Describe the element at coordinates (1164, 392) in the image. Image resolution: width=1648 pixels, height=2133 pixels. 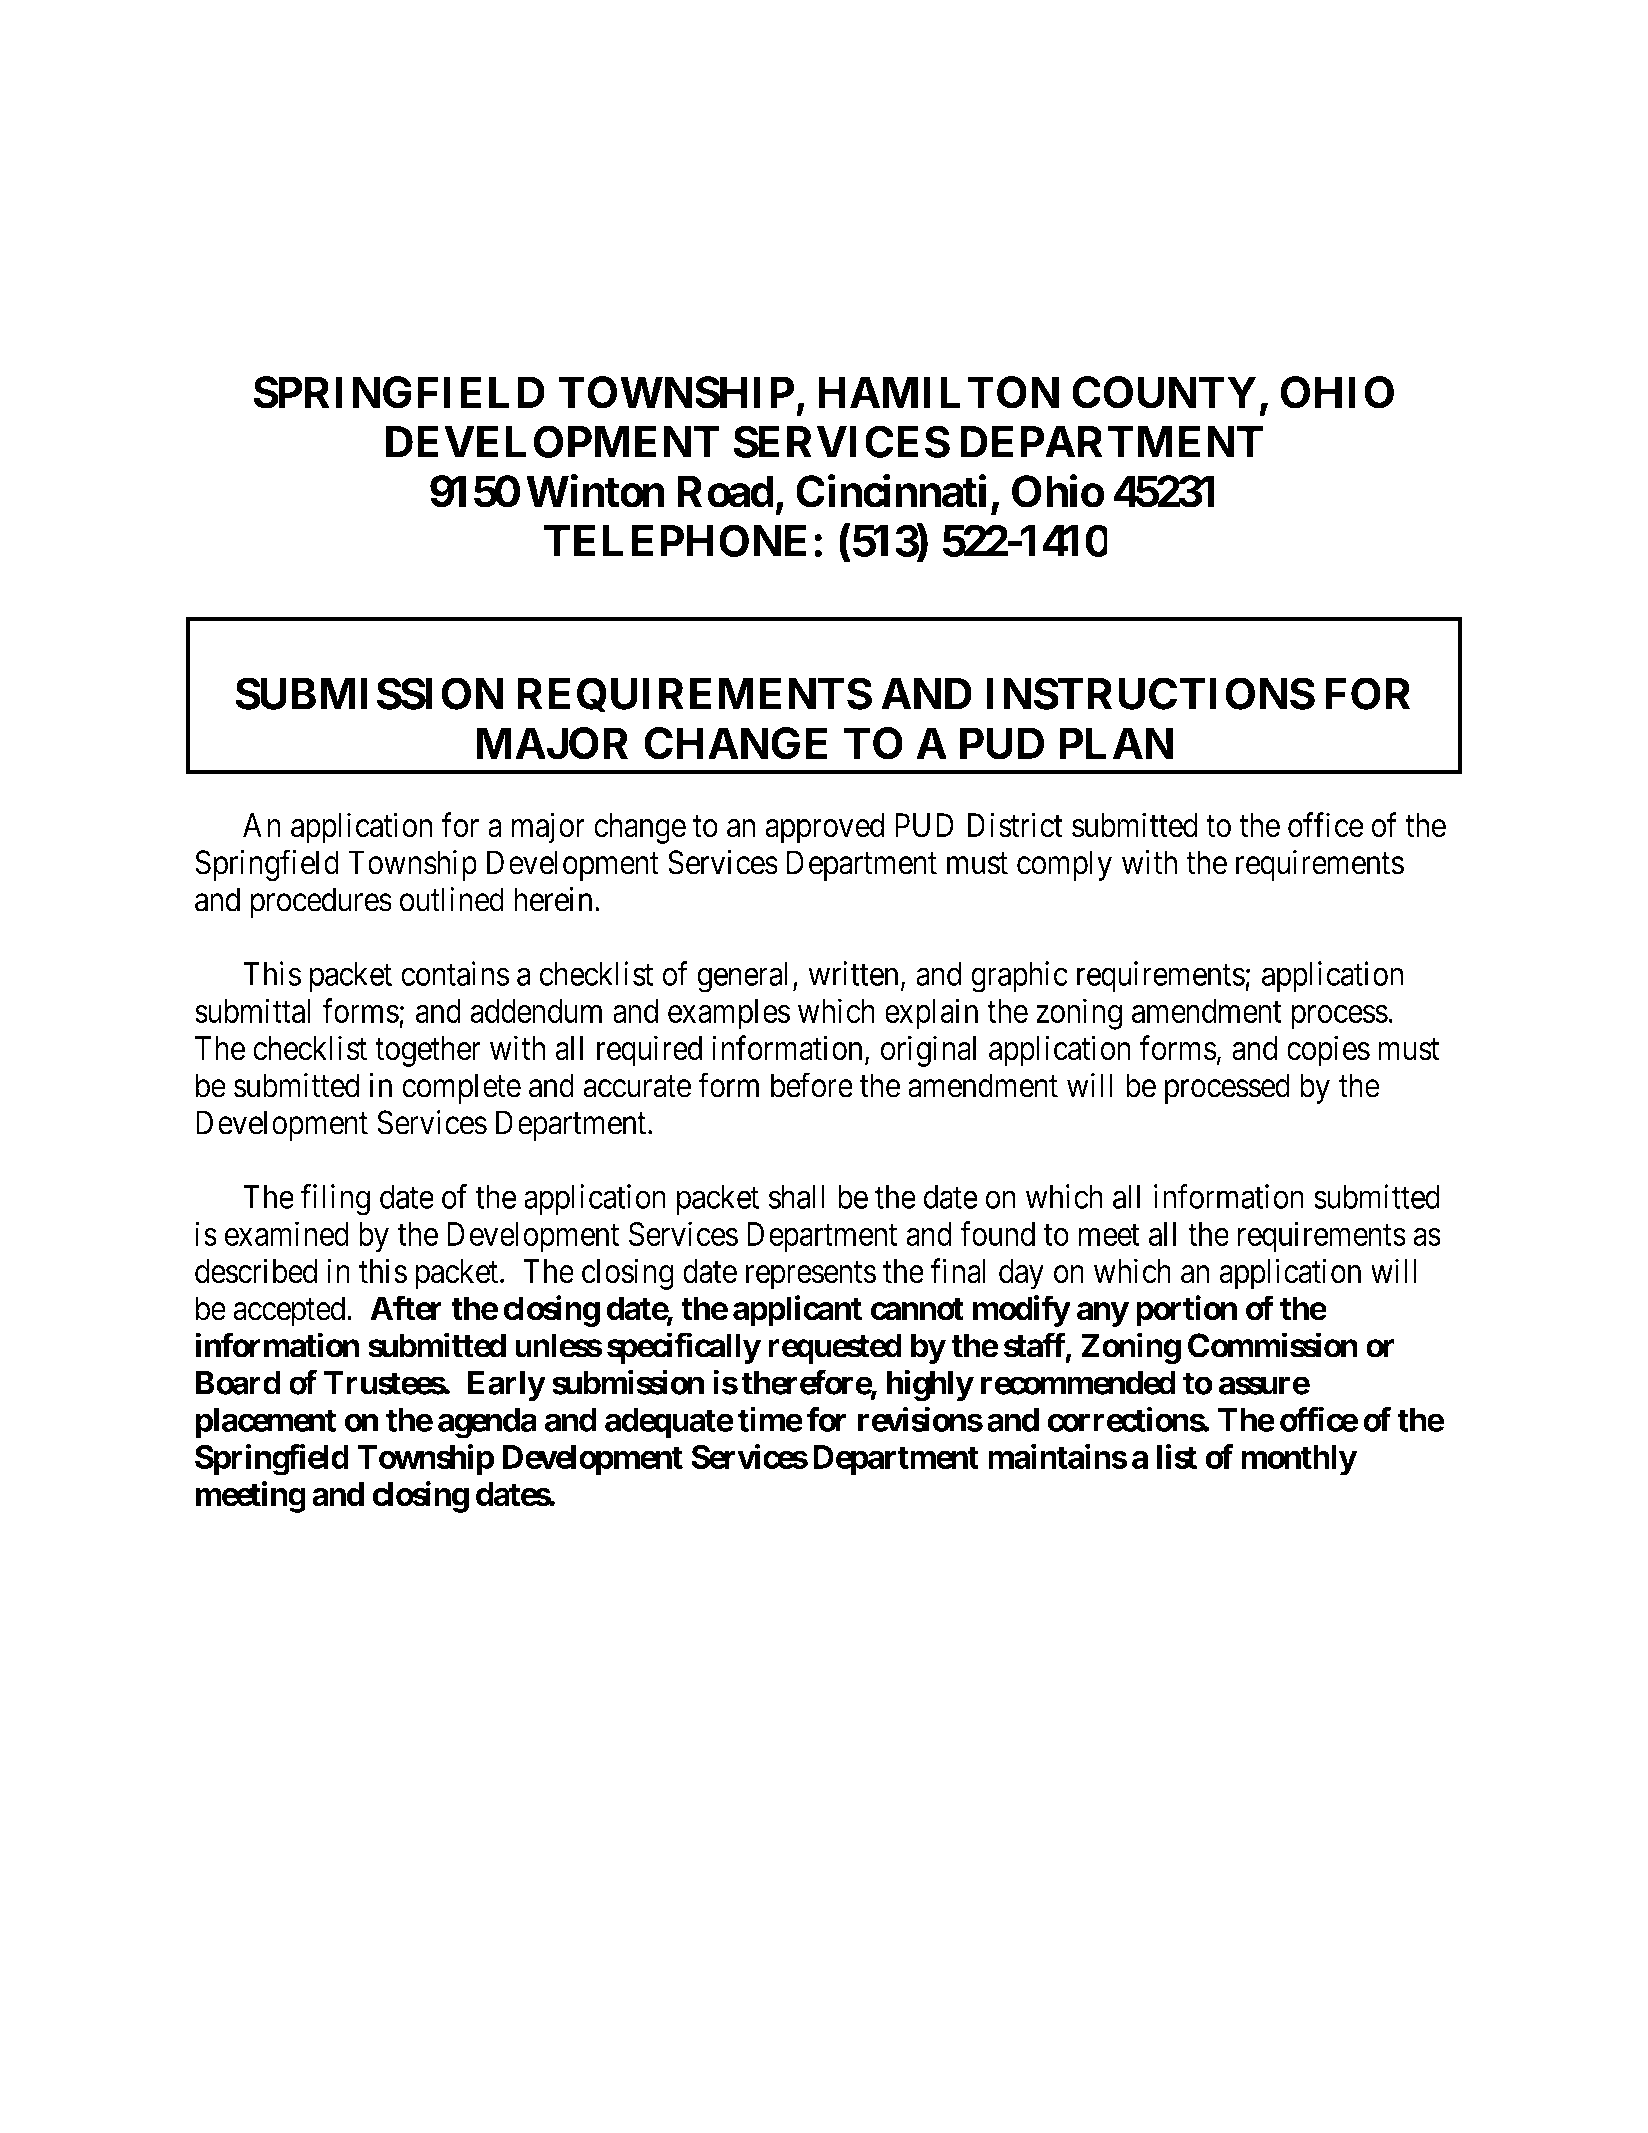
I see `COUNTY` at that location.
